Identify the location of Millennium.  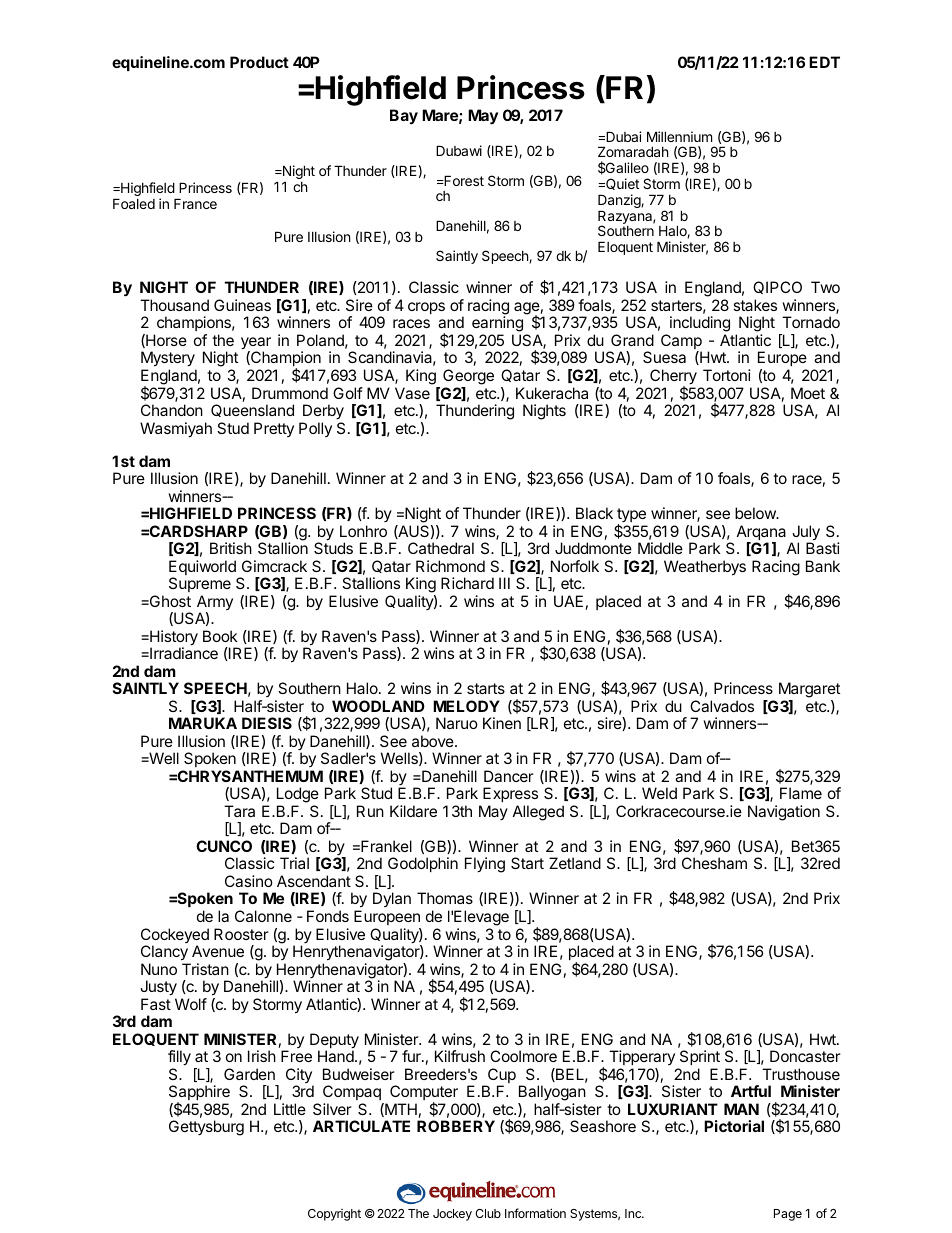
(679, 136).
